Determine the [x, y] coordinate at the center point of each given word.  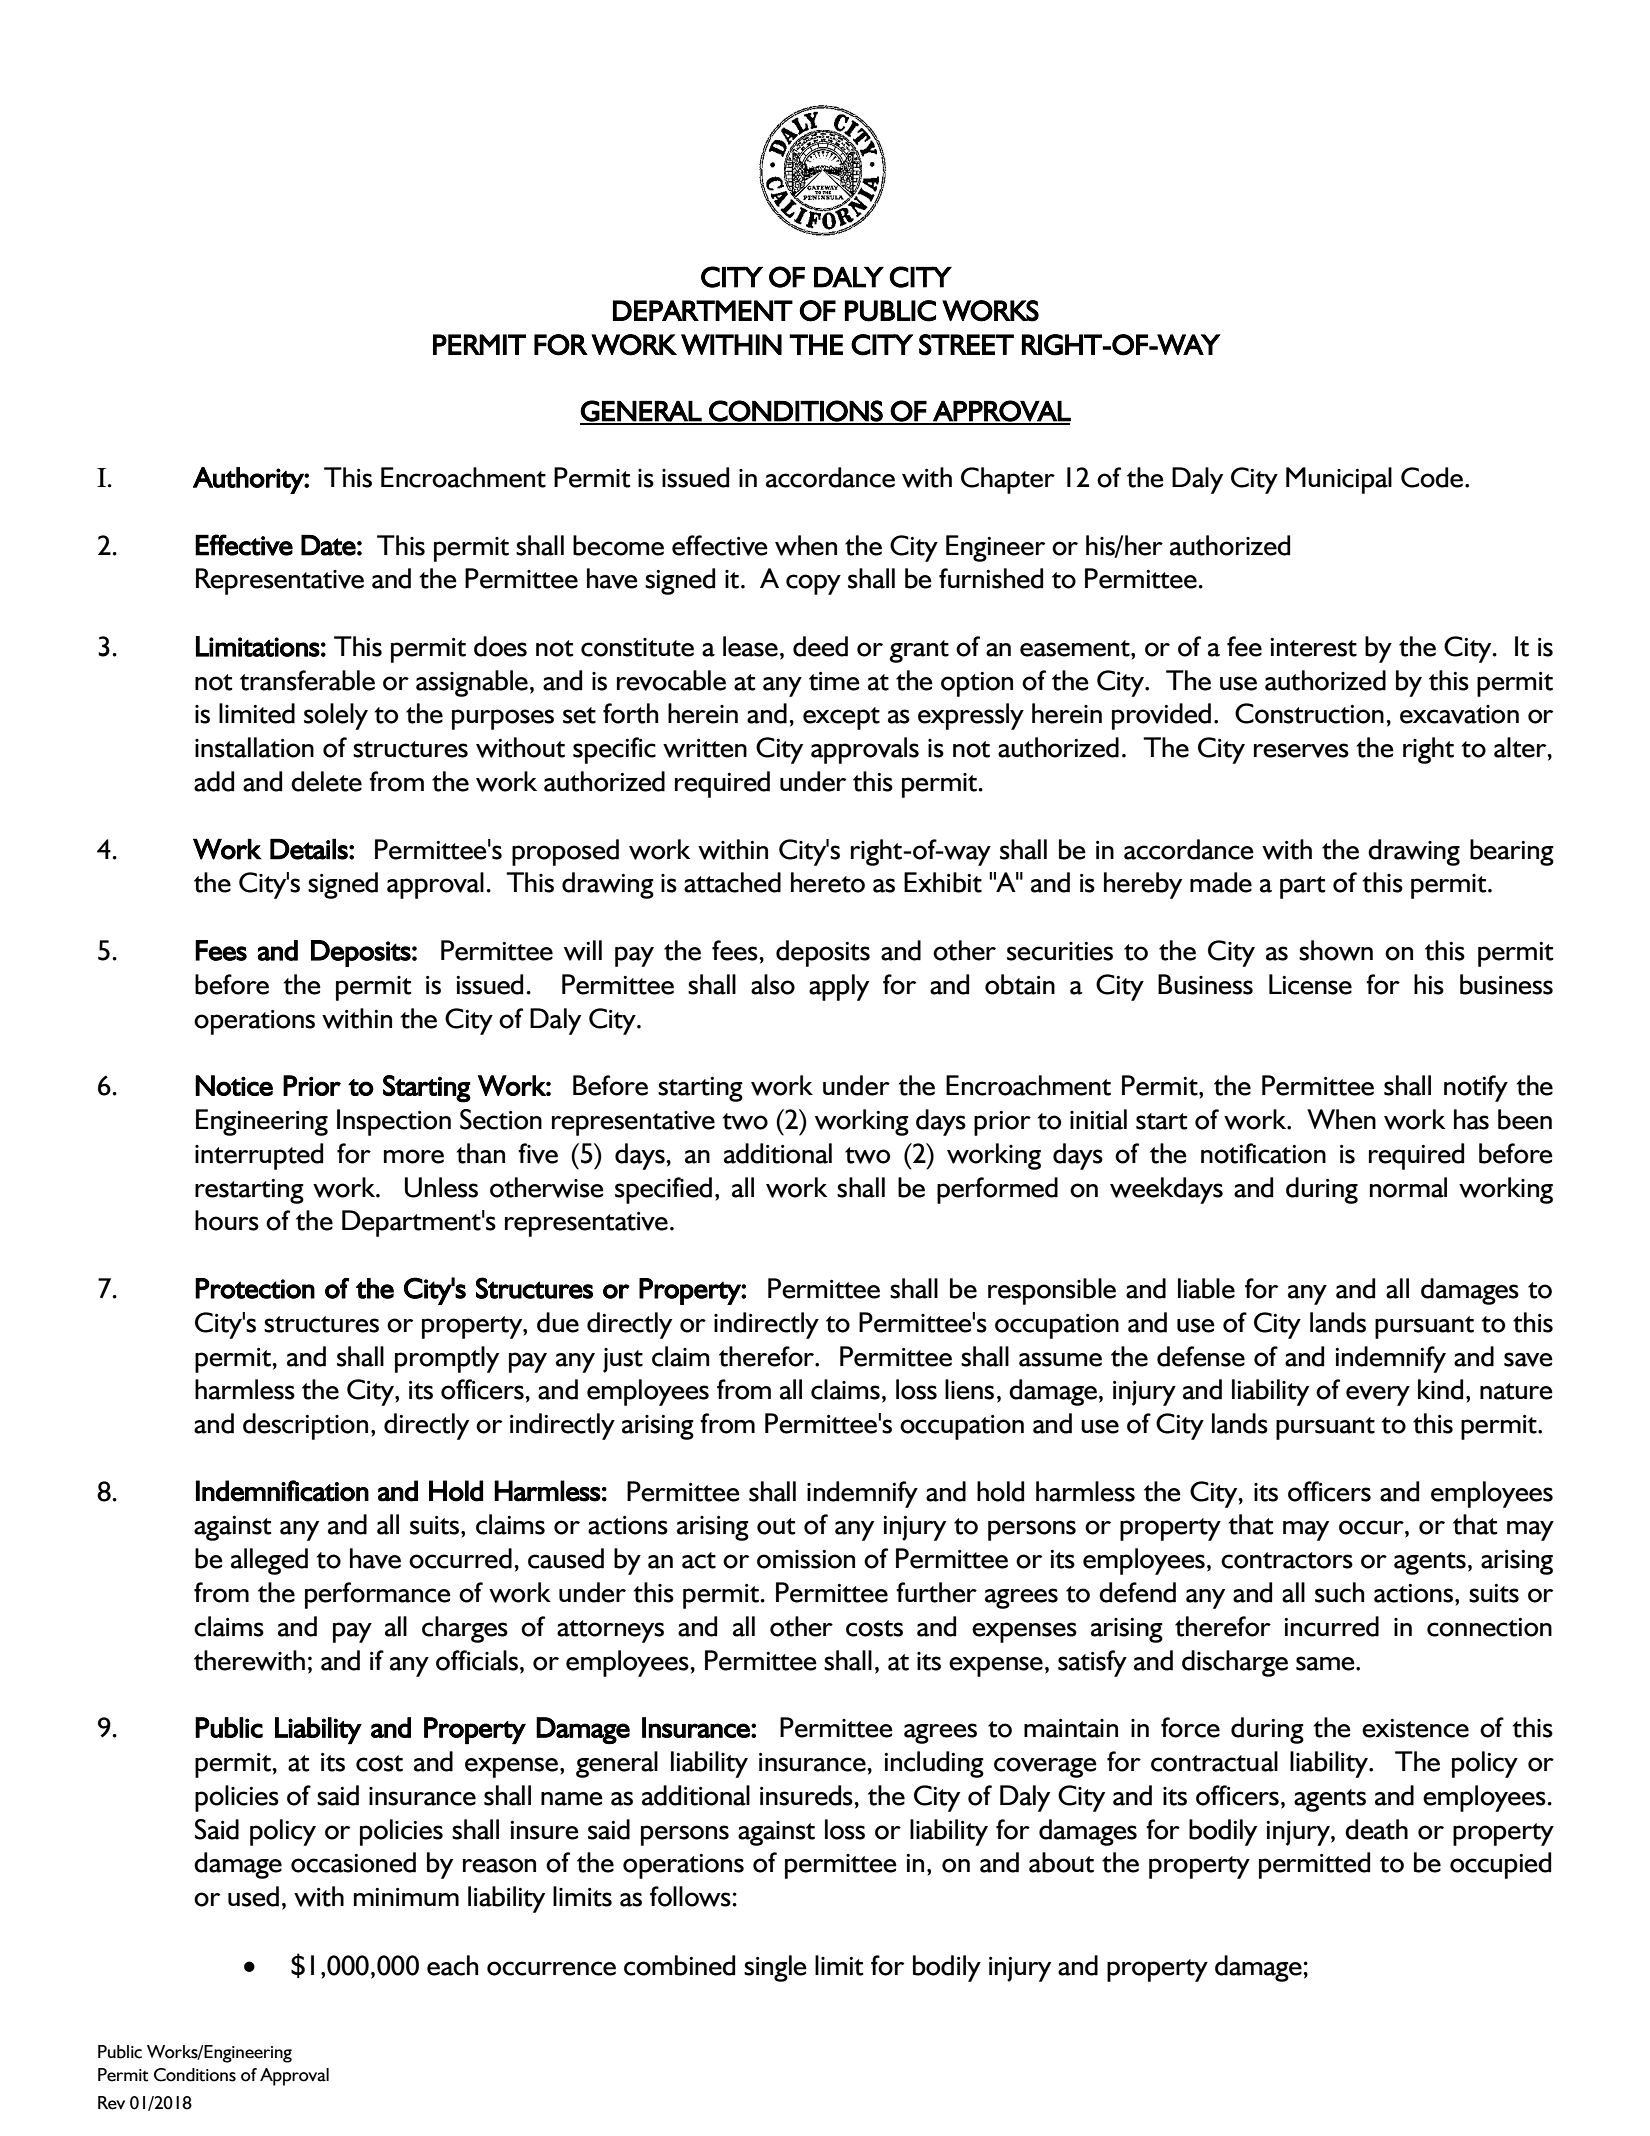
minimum [406, 1897]
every [1378, 1396]
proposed [565, 852]
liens [969, 1389]
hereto [828, 882]
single [775, 1968]
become [618, 545]
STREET [966, 345]
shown [1336, 950]
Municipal [1339, 480]
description [305, 1426]
